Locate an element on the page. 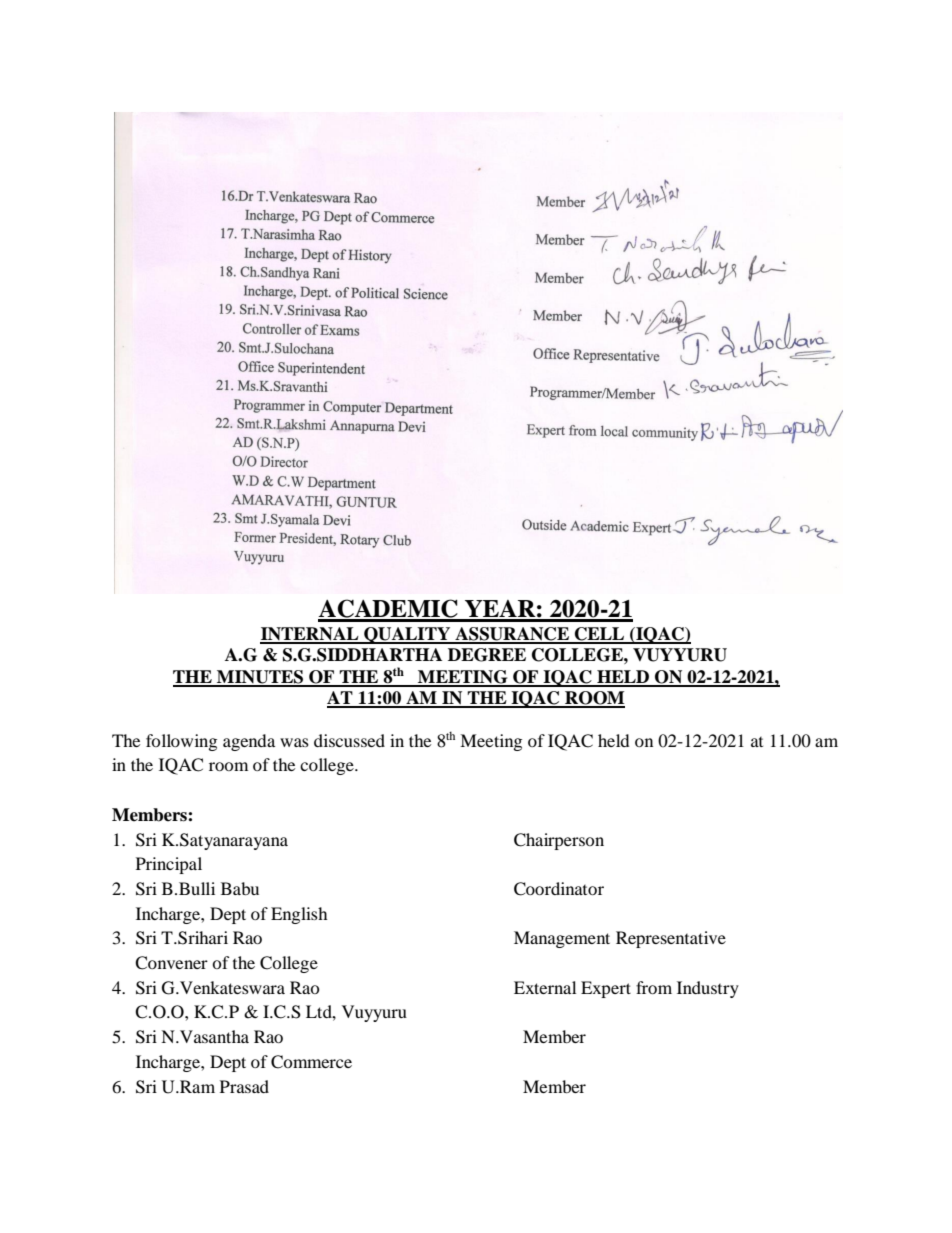 The image size is (952, 1233). Principal is located at coordinates (169, 865).
